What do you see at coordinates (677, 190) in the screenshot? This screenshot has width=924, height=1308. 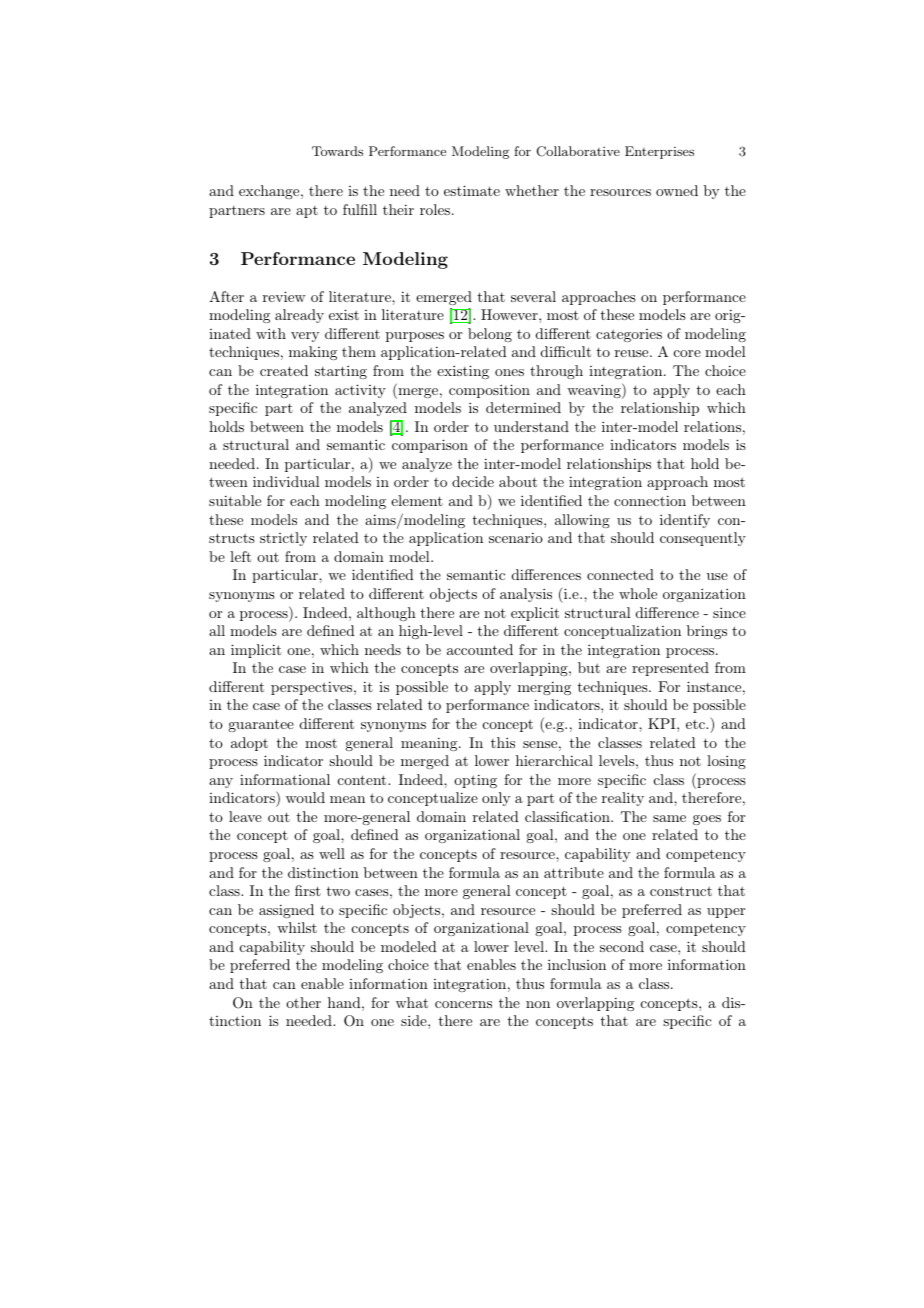 I see `owned` at bounding box center [677, 190].
